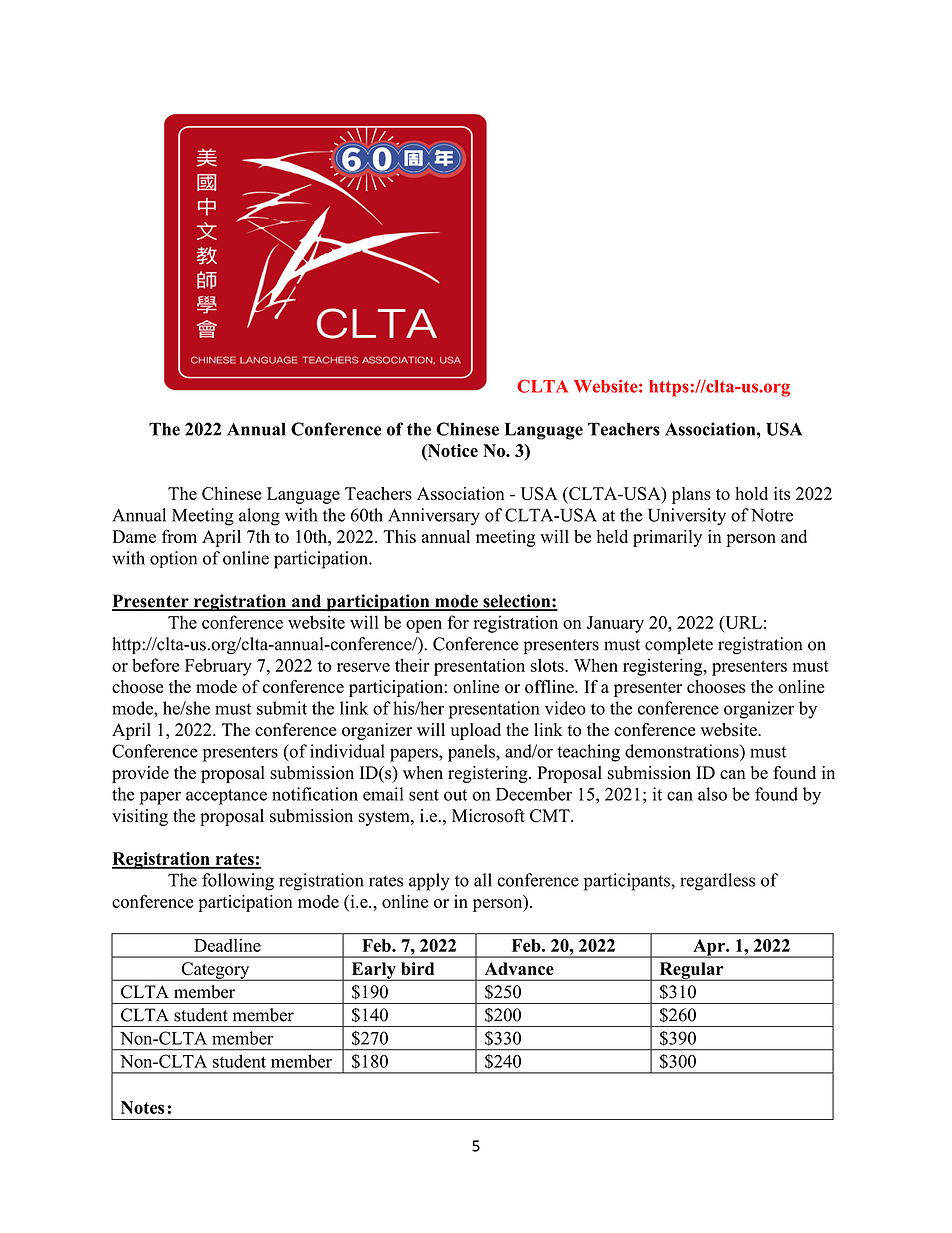  What do you see at coordinates (434, 517) in the document?
I see `Anniversary` at bounding box center [434, 517].
